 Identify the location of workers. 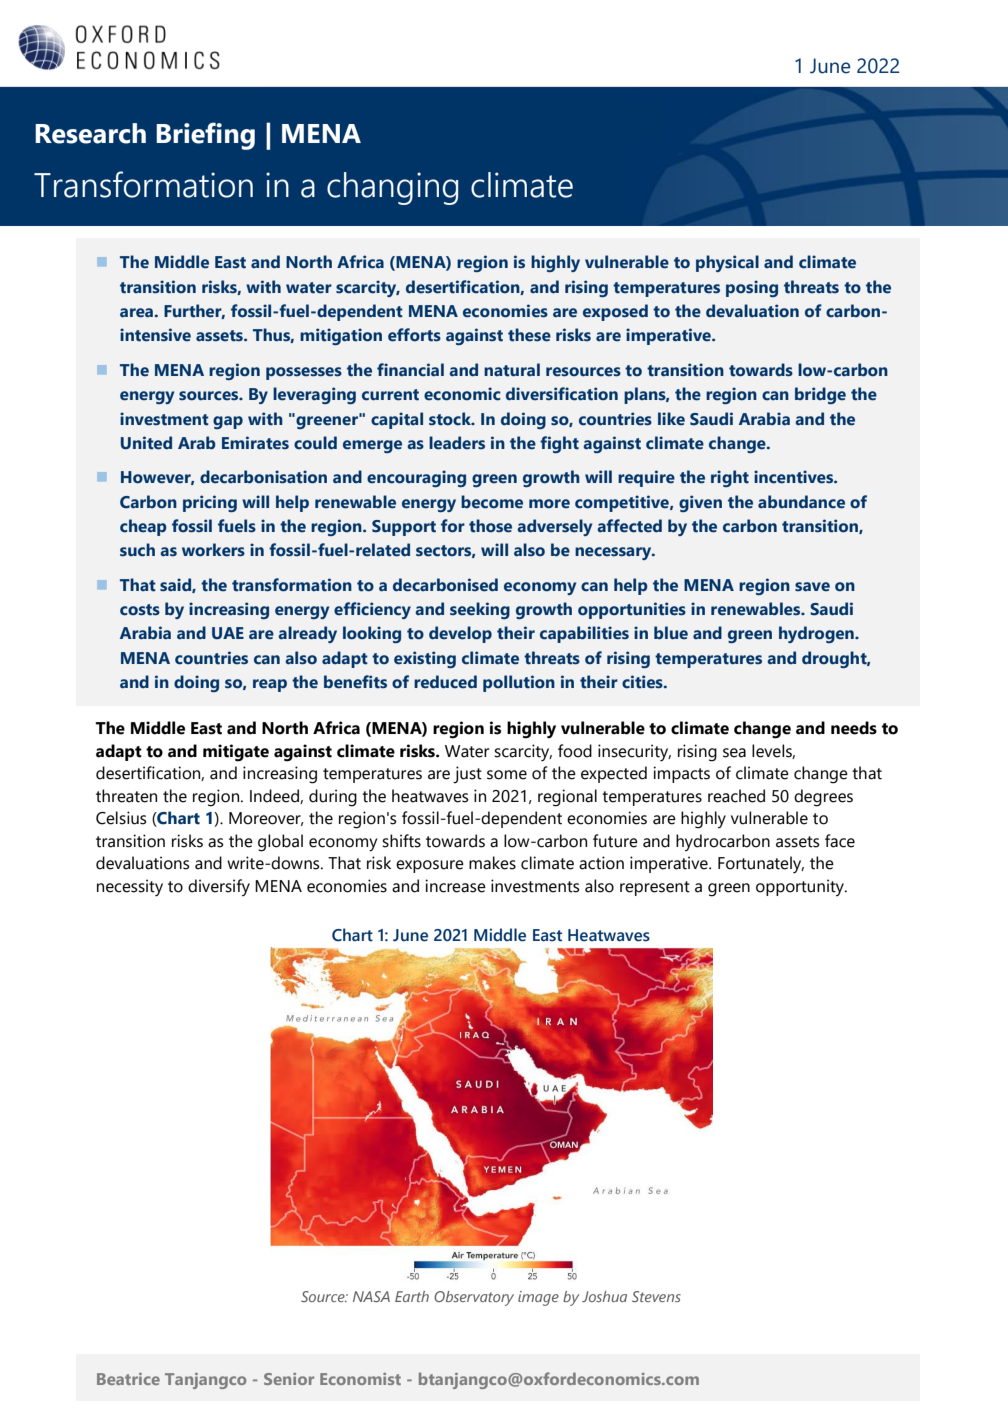
(213, 550).
